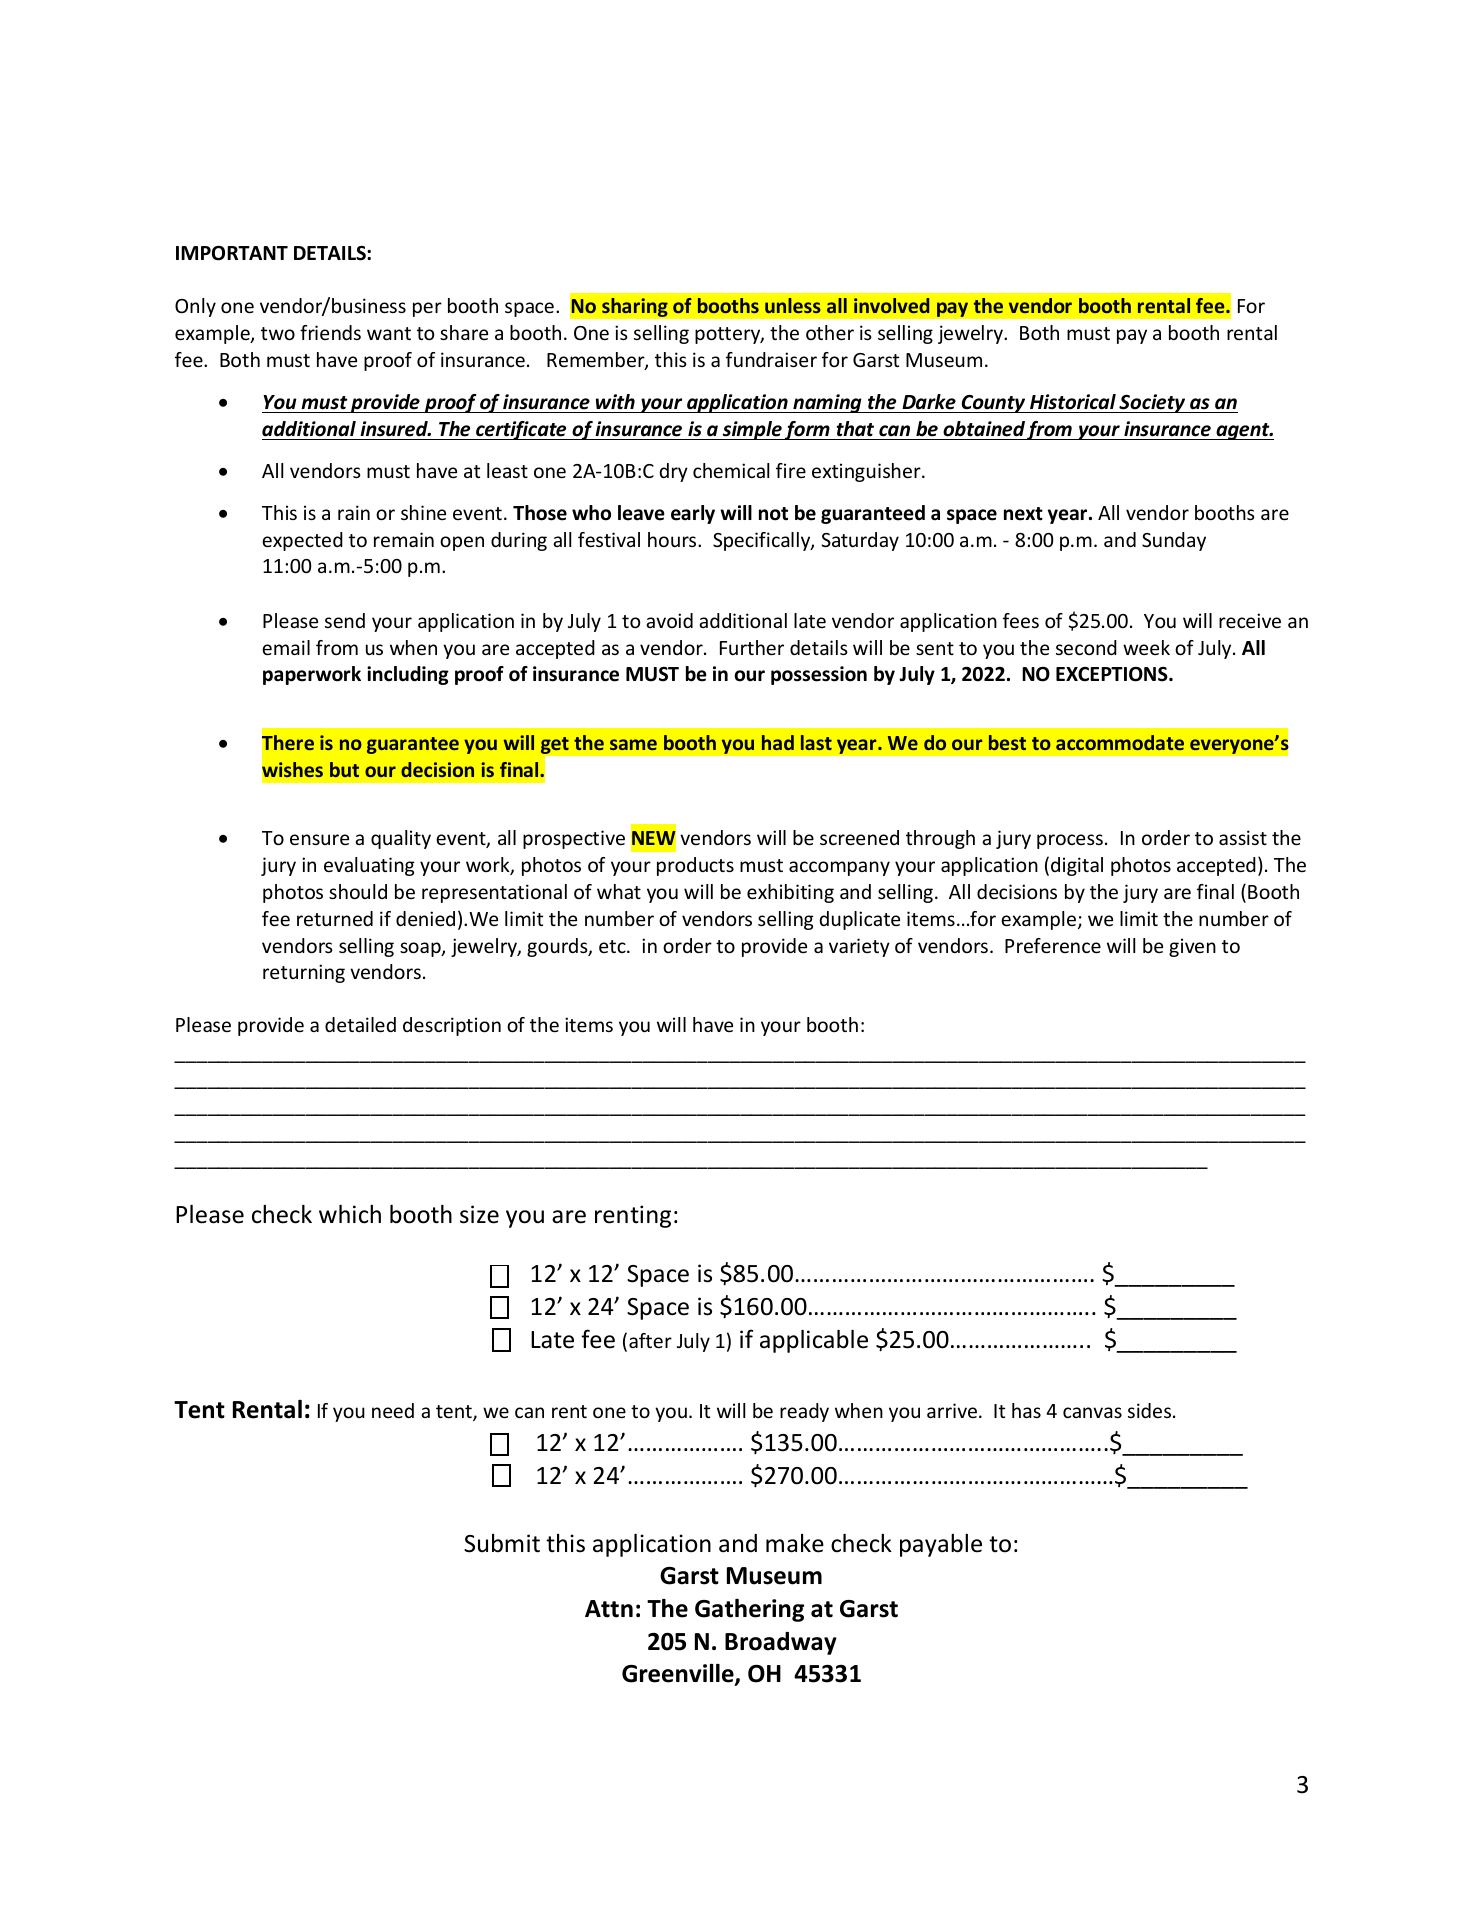 The height and width of the image is (1920, 1484). Describe the element at coordinates (1192, 947) in the image. I see `given` at that location.
